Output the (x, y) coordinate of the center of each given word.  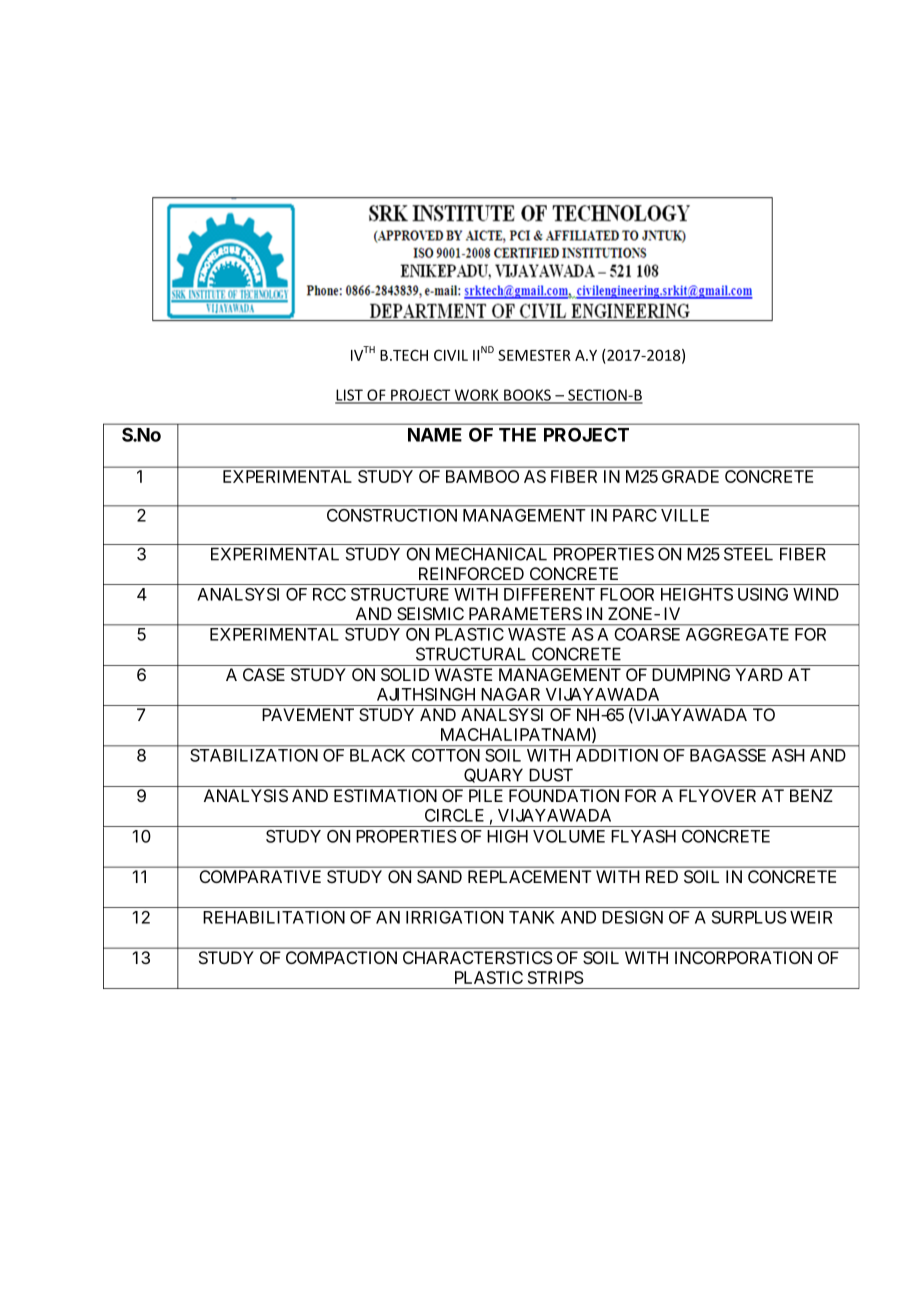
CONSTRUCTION (392, 515)
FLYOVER (717, 795)
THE (517, 435)
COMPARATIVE (260, 876)
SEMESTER (534, 355)
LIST (350, 396)
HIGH (507, 836)
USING (763, 594)
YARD (759, 674)
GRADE (690, 476)
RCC (329, 594)
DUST (551, 775)
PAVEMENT (308, 714)
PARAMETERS (525, 614)
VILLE (685, 515)
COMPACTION (341, 957)
